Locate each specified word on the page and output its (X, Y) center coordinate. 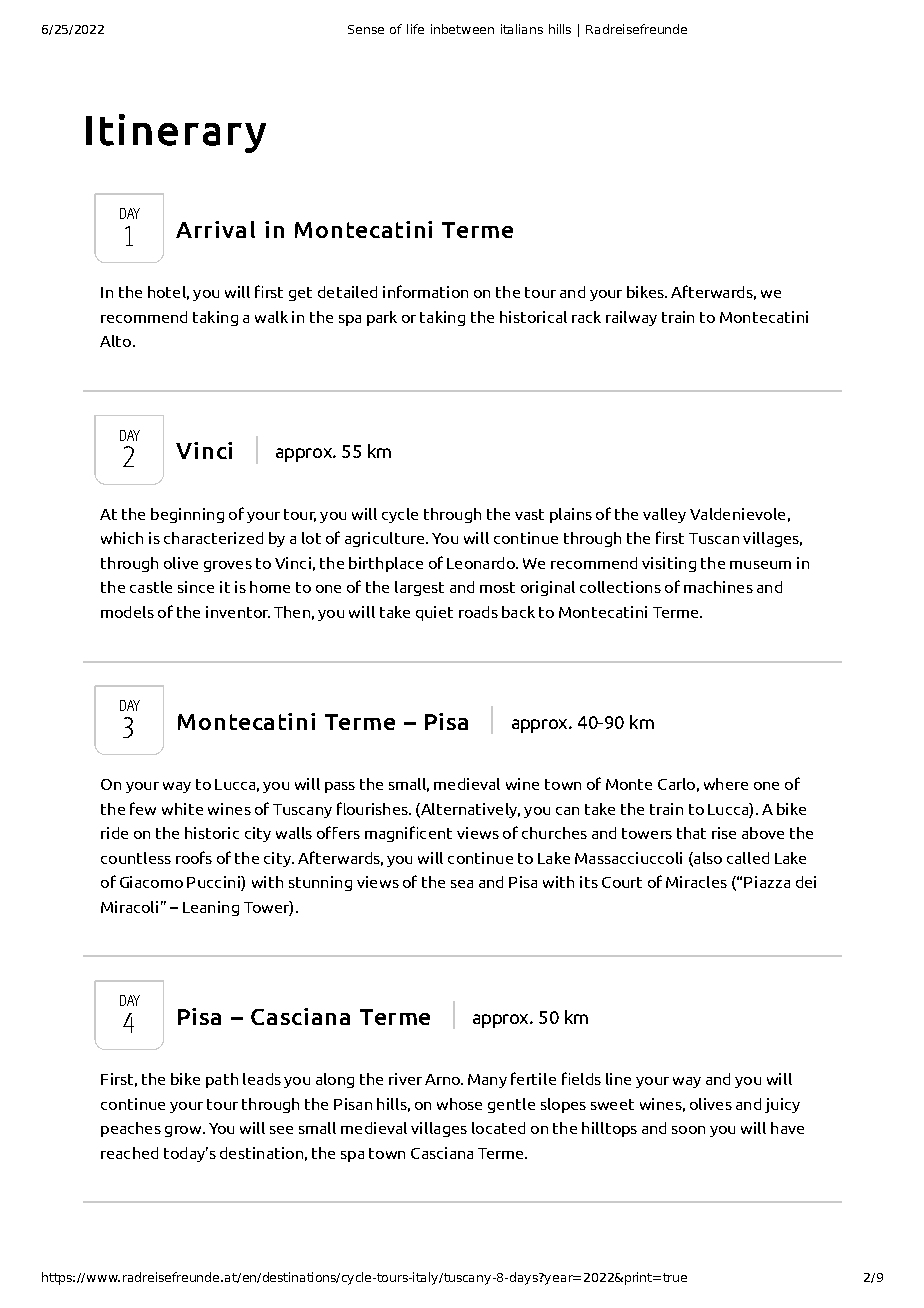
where (726, 784)
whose (459, 1104)
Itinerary (176, 133)
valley (664, 515)
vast (529, 514)
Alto (117, 341)
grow (184, 1131)
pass (340, 787)
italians (522, 29)
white (182, 809)
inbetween (462, 29)
